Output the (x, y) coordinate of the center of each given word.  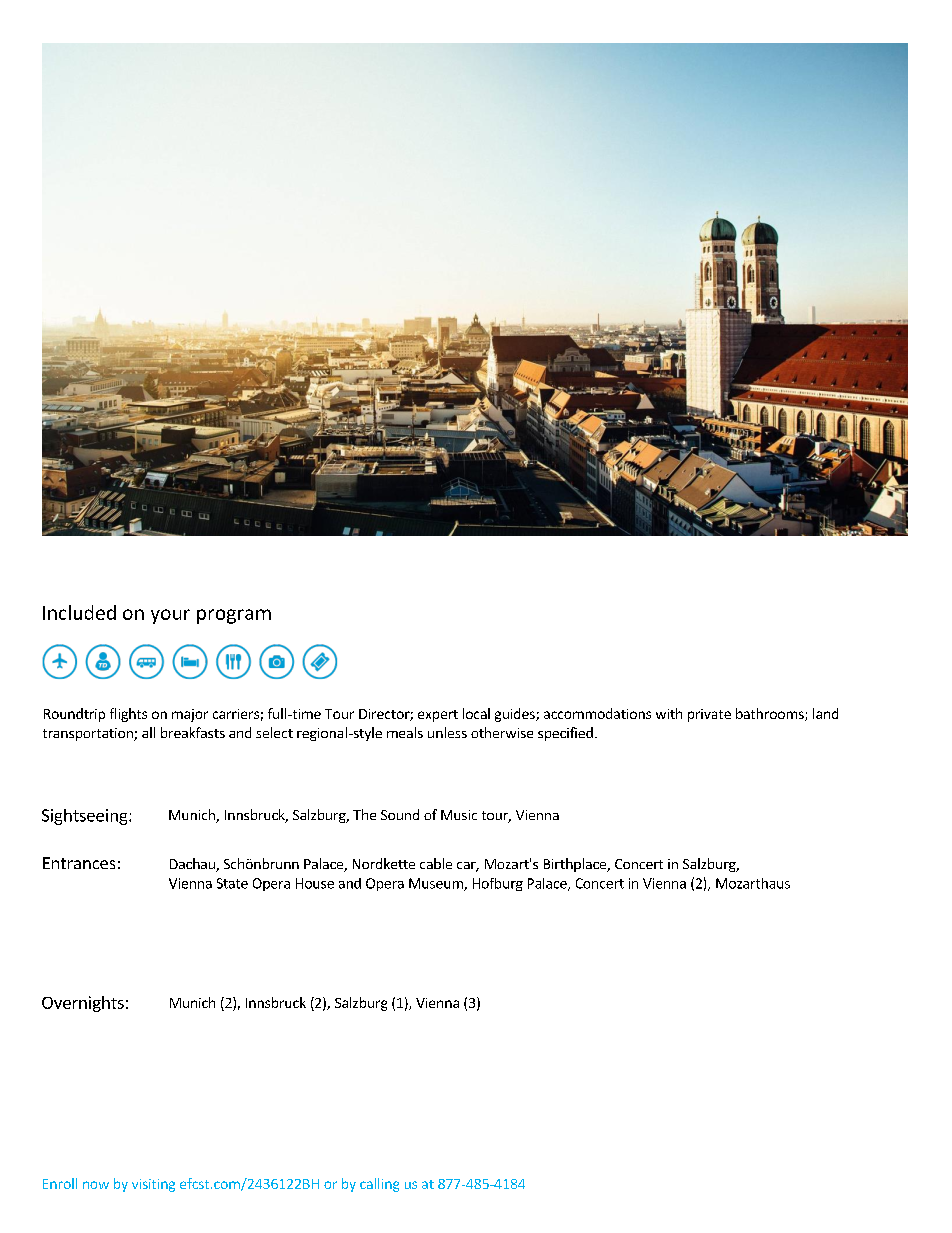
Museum (437, 884)
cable (436, 863)
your (170, 616)
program (234, 616)
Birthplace (576, 865)
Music (459, 815)
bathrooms (771, 714)
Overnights (83, 1004)
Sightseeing (86, 817)
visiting (153, 1185)
